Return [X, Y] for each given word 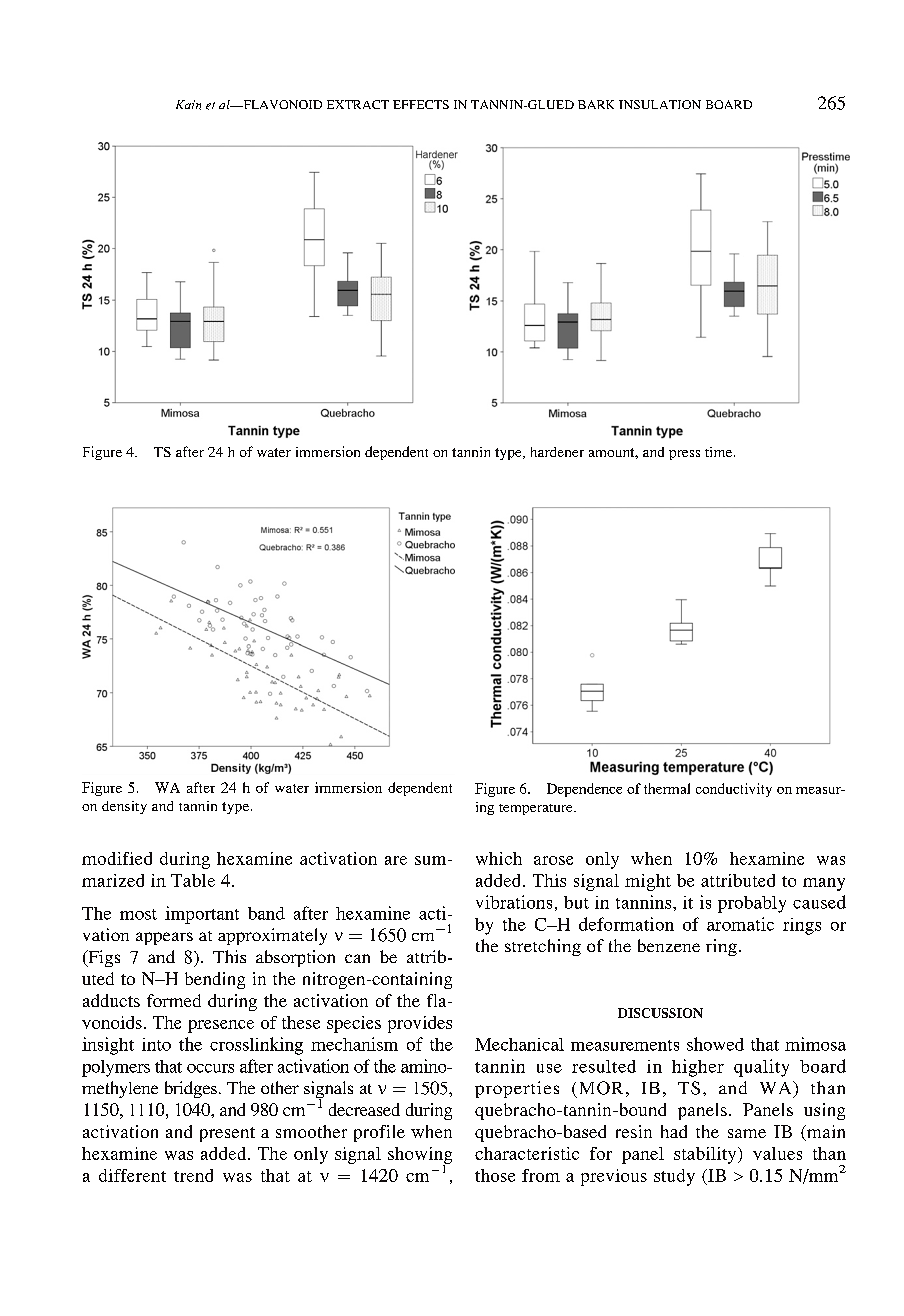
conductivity [734, 790]
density [124, 807]
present [227, 1134]
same [747, 1133]
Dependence [584, 790]
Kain [188, 105]
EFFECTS [421, 104]
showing [420, 1156]
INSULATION [660, 104]
